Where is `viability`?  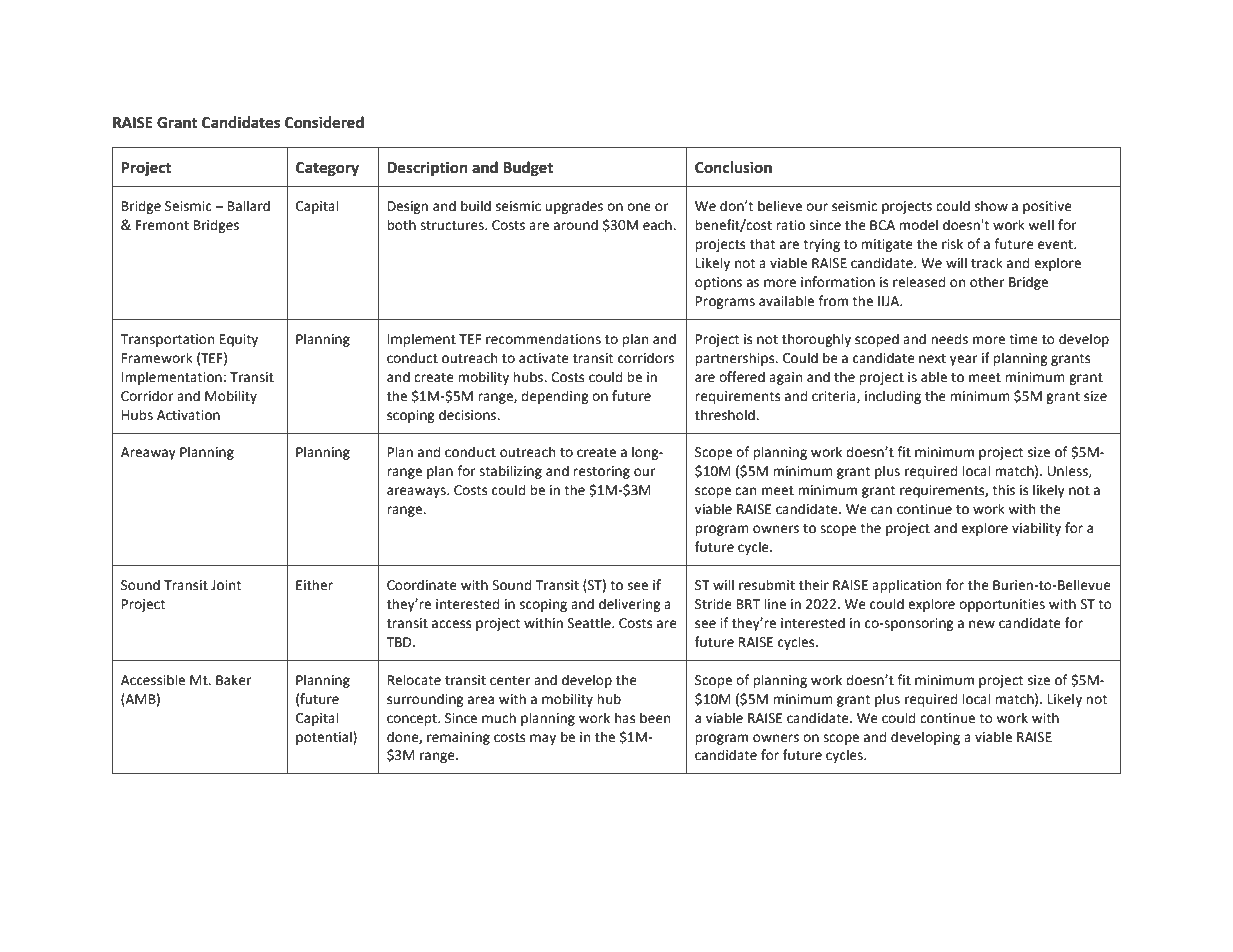
viability is located at coordinates (1036, 529).
